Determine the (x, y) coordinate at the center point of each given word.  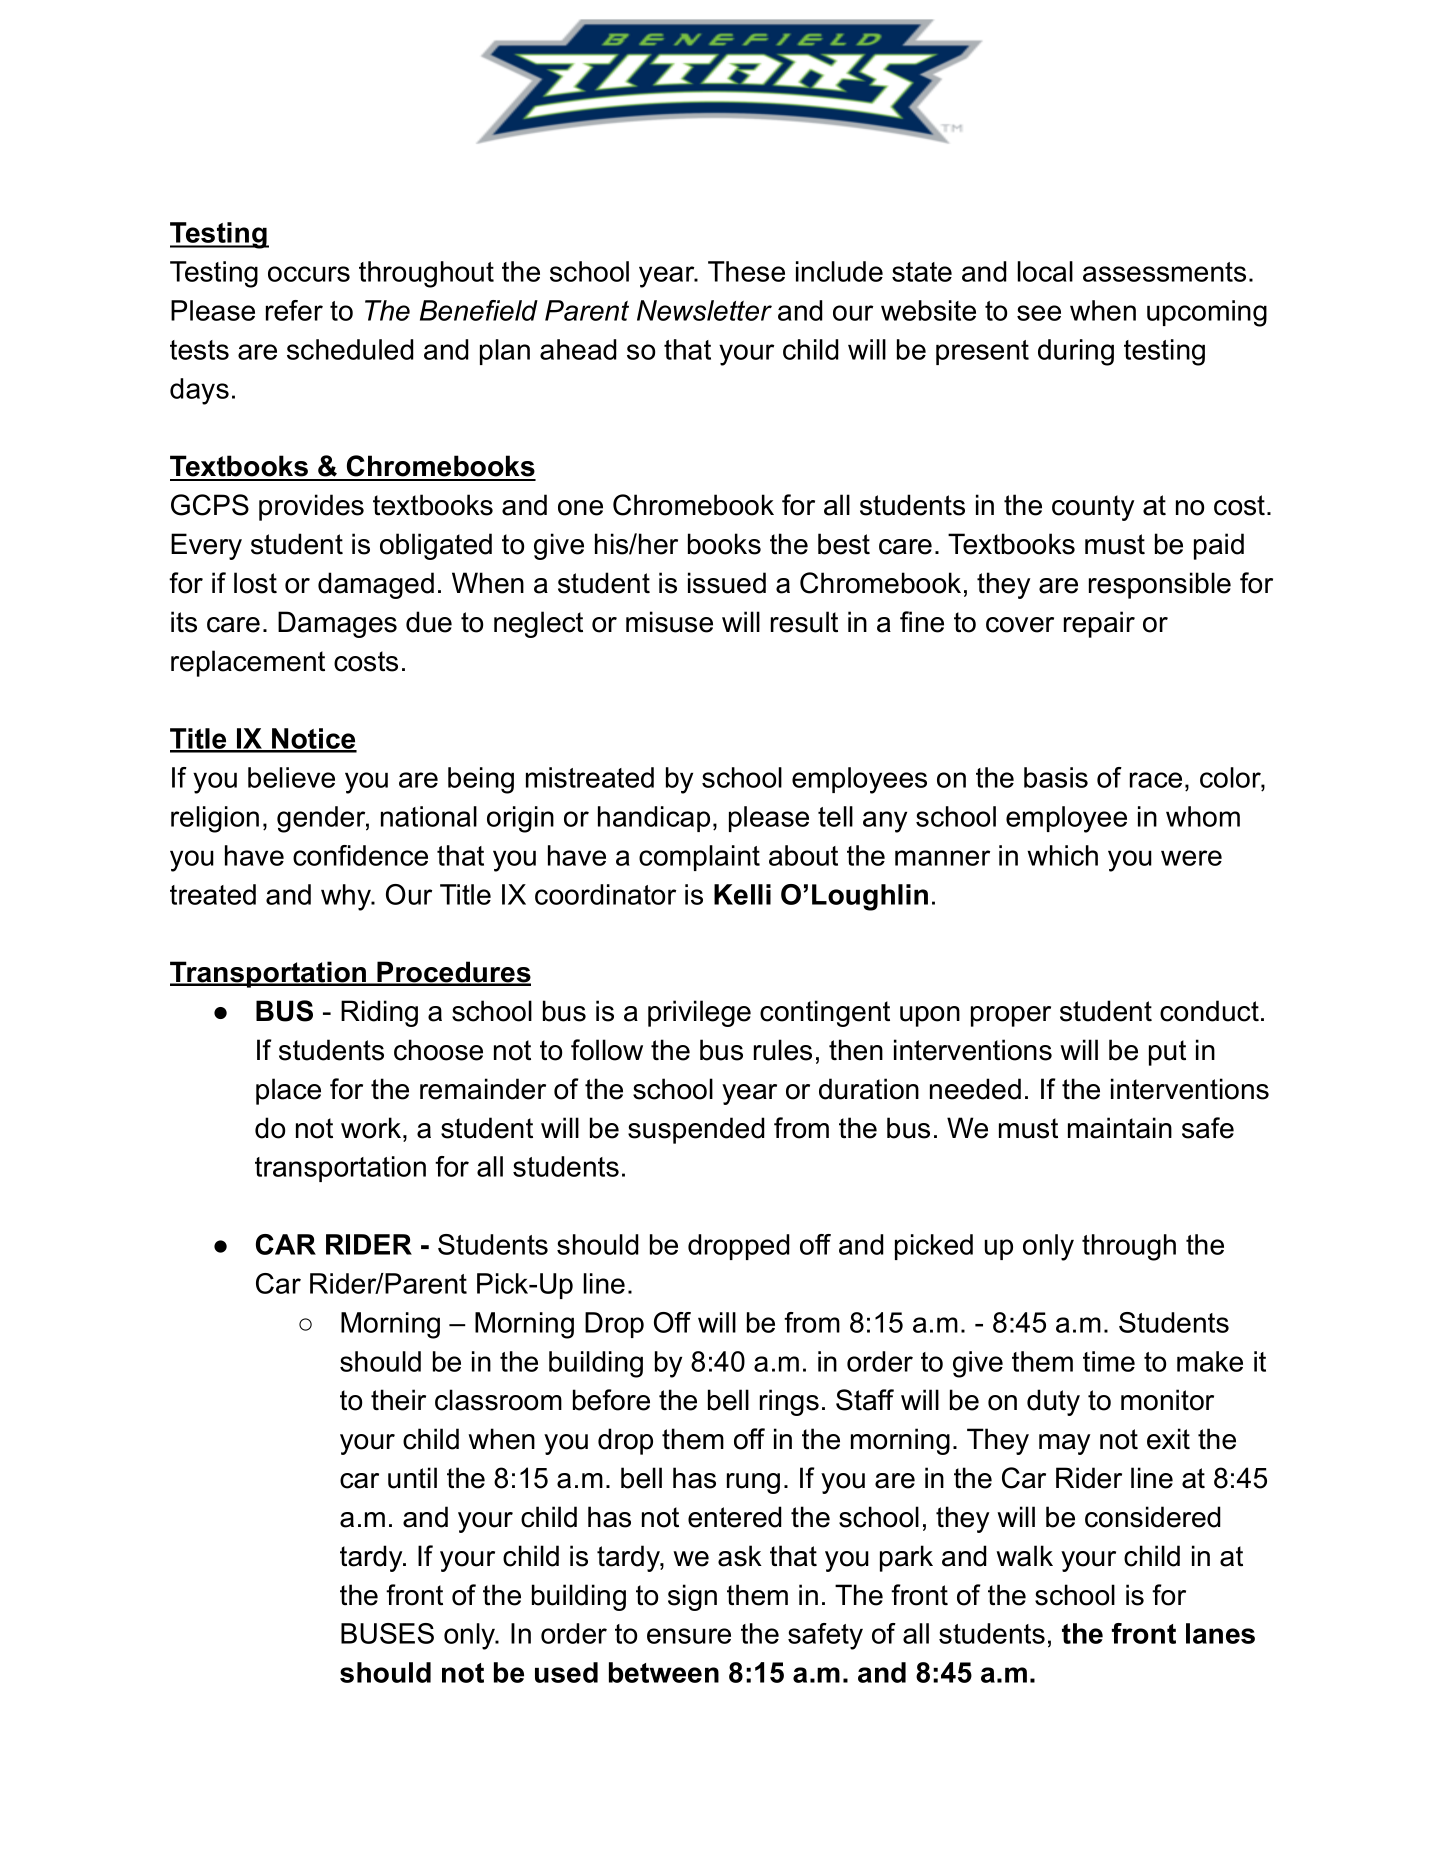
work (371, 1128)
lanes (1220, 1633)
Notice (313, 740)
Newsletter (704, 310)
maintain (1120, 1128)
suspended (696, 1130)
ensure (689, 1636)
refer (294, 310)
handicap (654, 819)
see (1039, 313)
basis (1056, 777)
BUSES (387, 1633)
